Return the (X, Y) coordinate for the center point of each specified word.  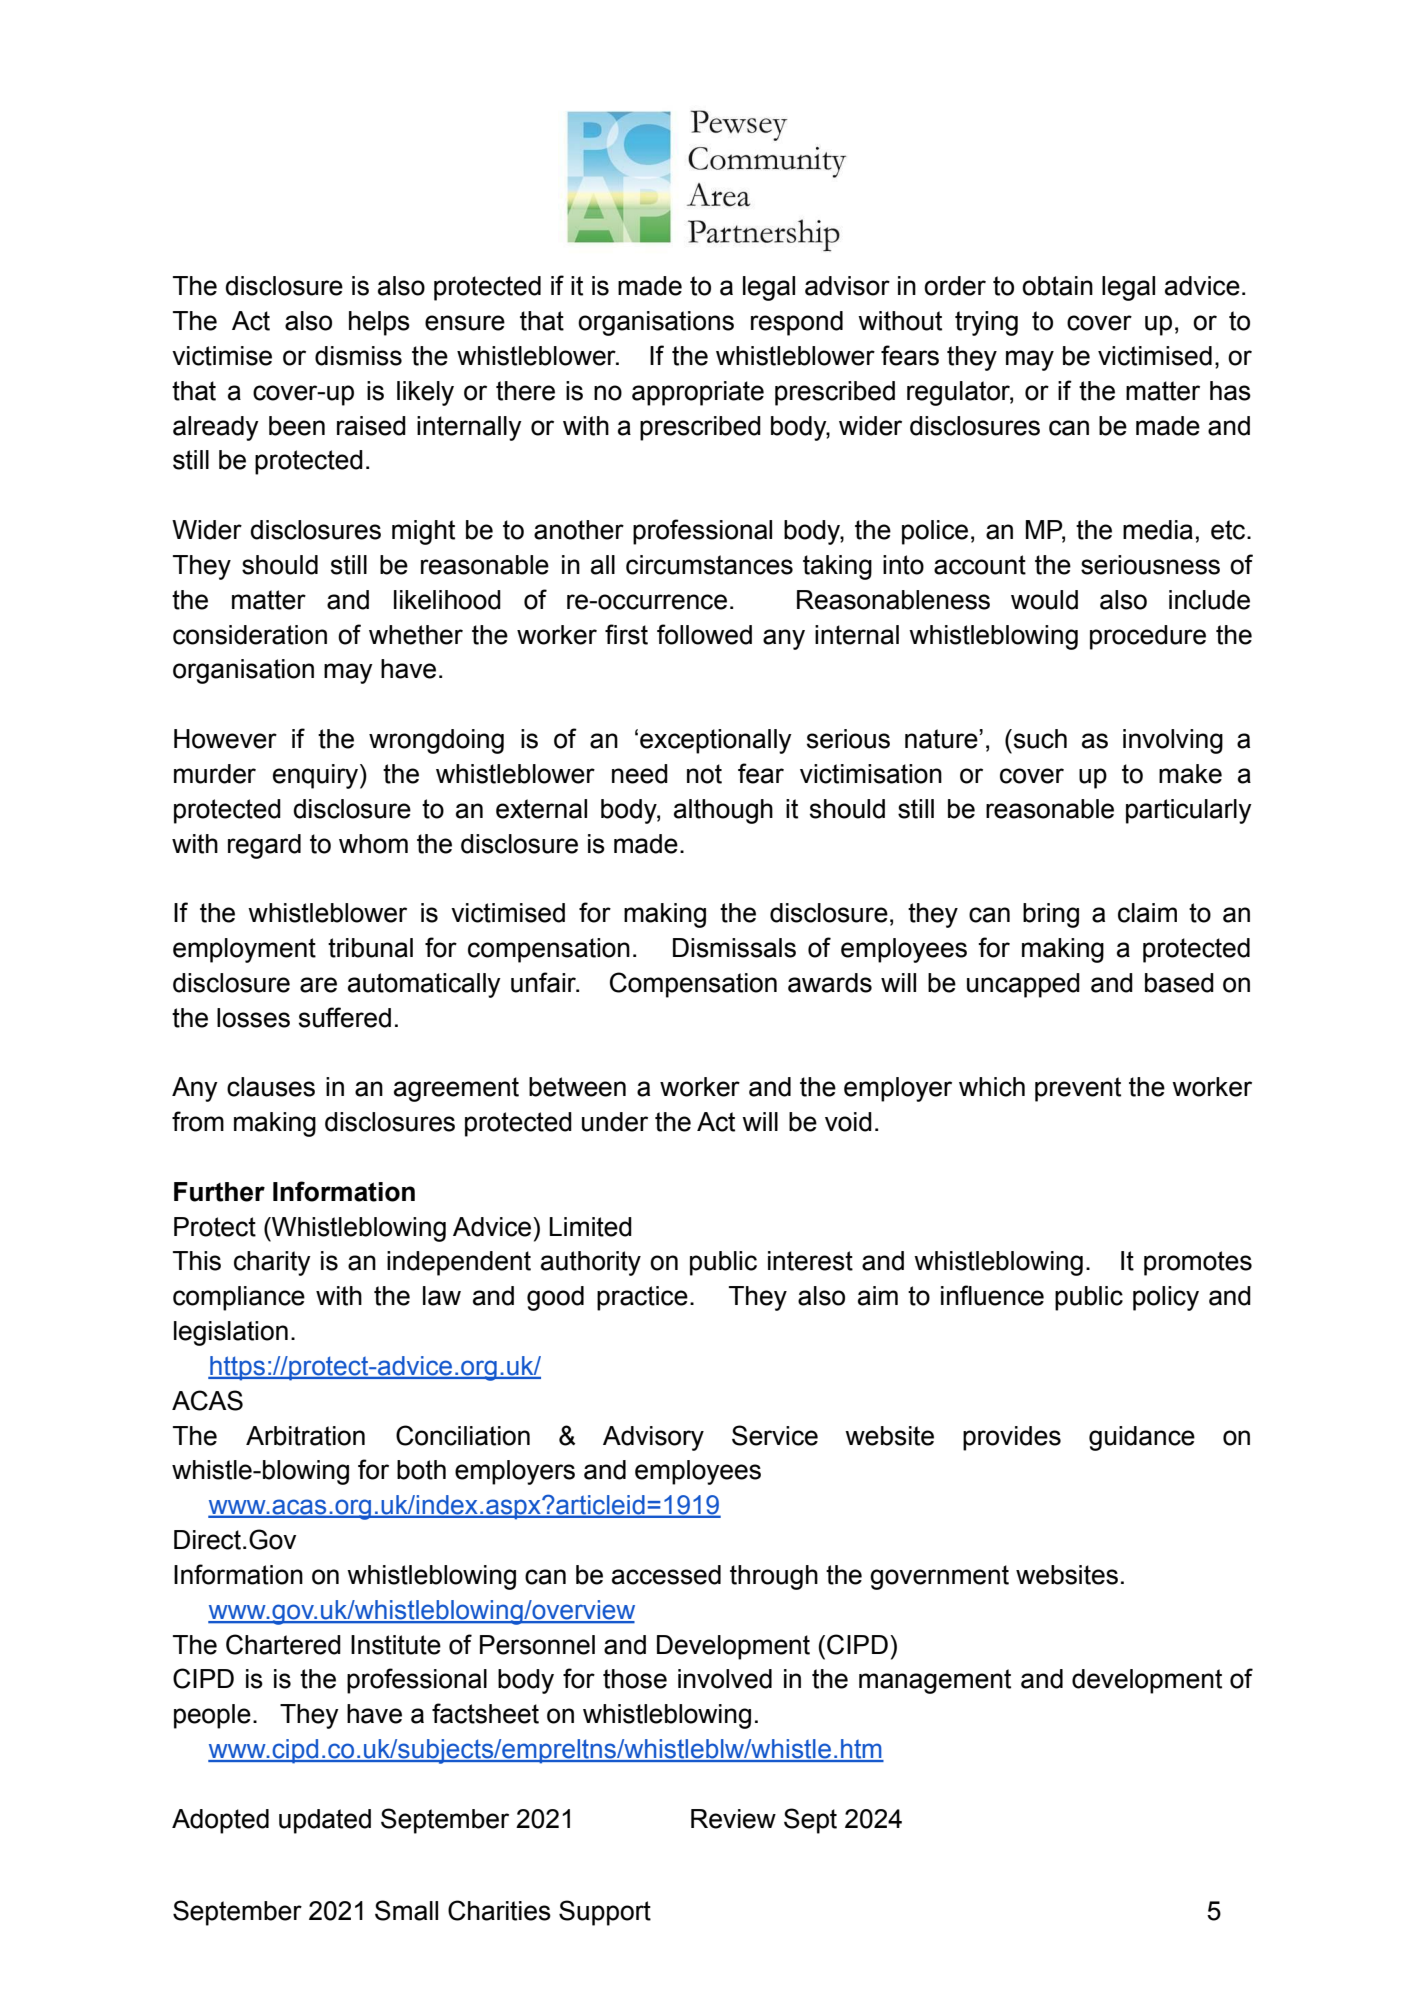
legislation (231, 1333)
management (935, 1681)
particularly (1189, 811)
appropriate (698, 393)
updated (325, 1821)
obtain (1057, 286)
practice (642, 1298)
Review (733, 1819)
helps (379, 323)
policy (1166, 1298)
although (723, 811)
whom (373, 844)
